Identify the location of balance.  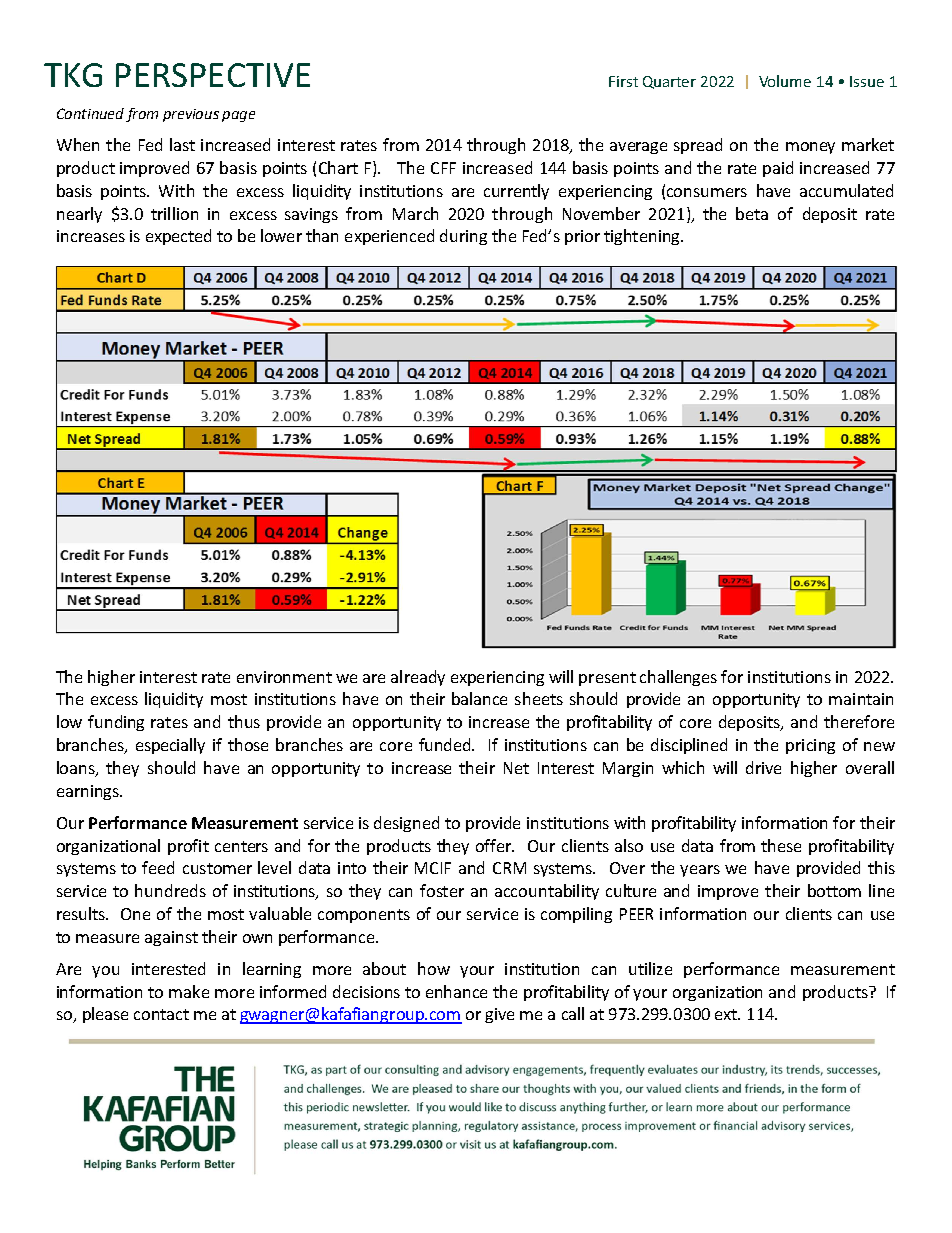
(479, 698).
